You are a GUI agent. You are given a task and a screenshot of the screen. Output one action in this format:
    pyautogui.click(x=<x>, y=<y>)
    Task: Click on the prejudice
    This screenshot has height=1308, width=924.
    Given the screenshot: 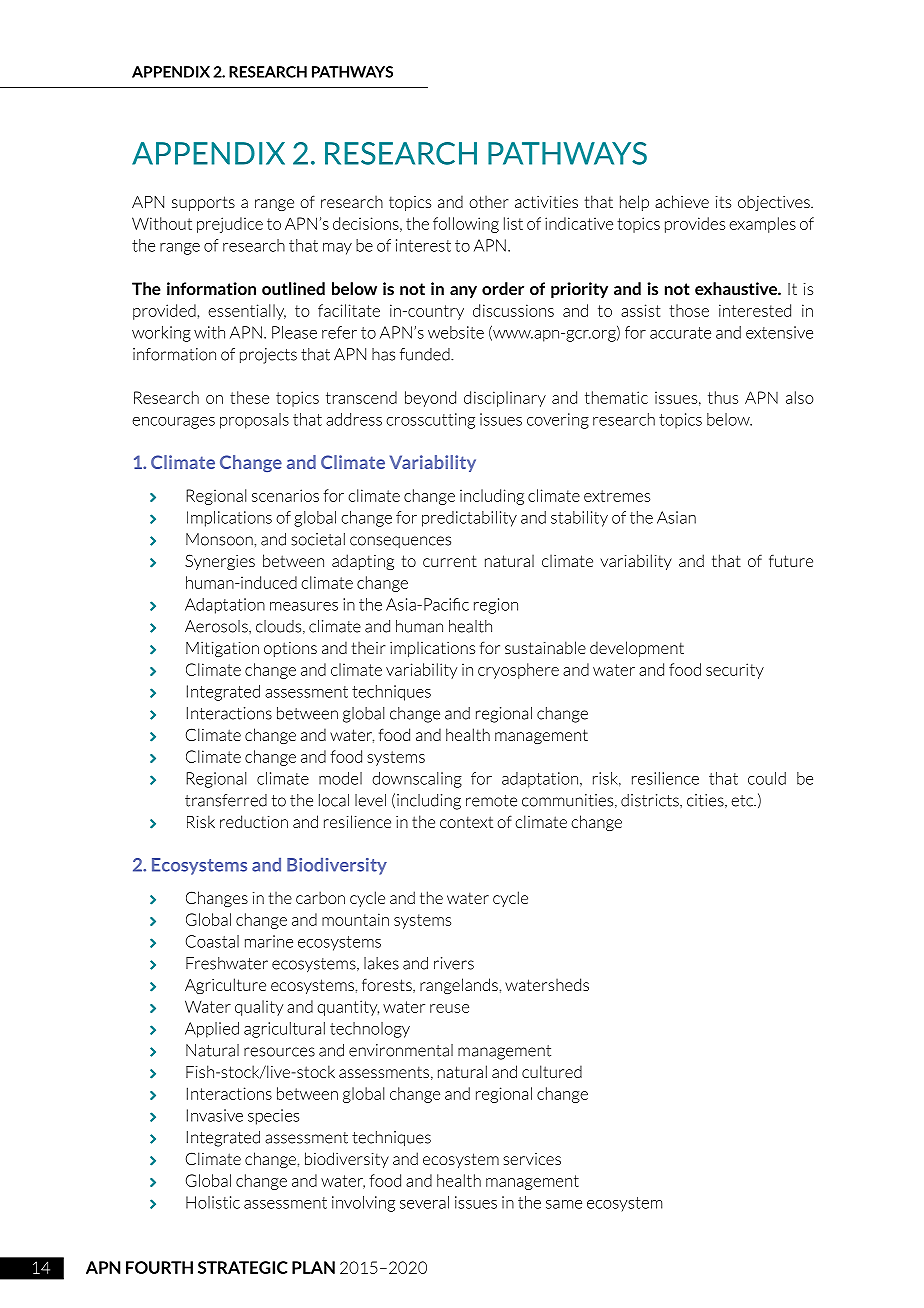 What is the action you would take?
    pyautogui.click(x=230, y=225)
